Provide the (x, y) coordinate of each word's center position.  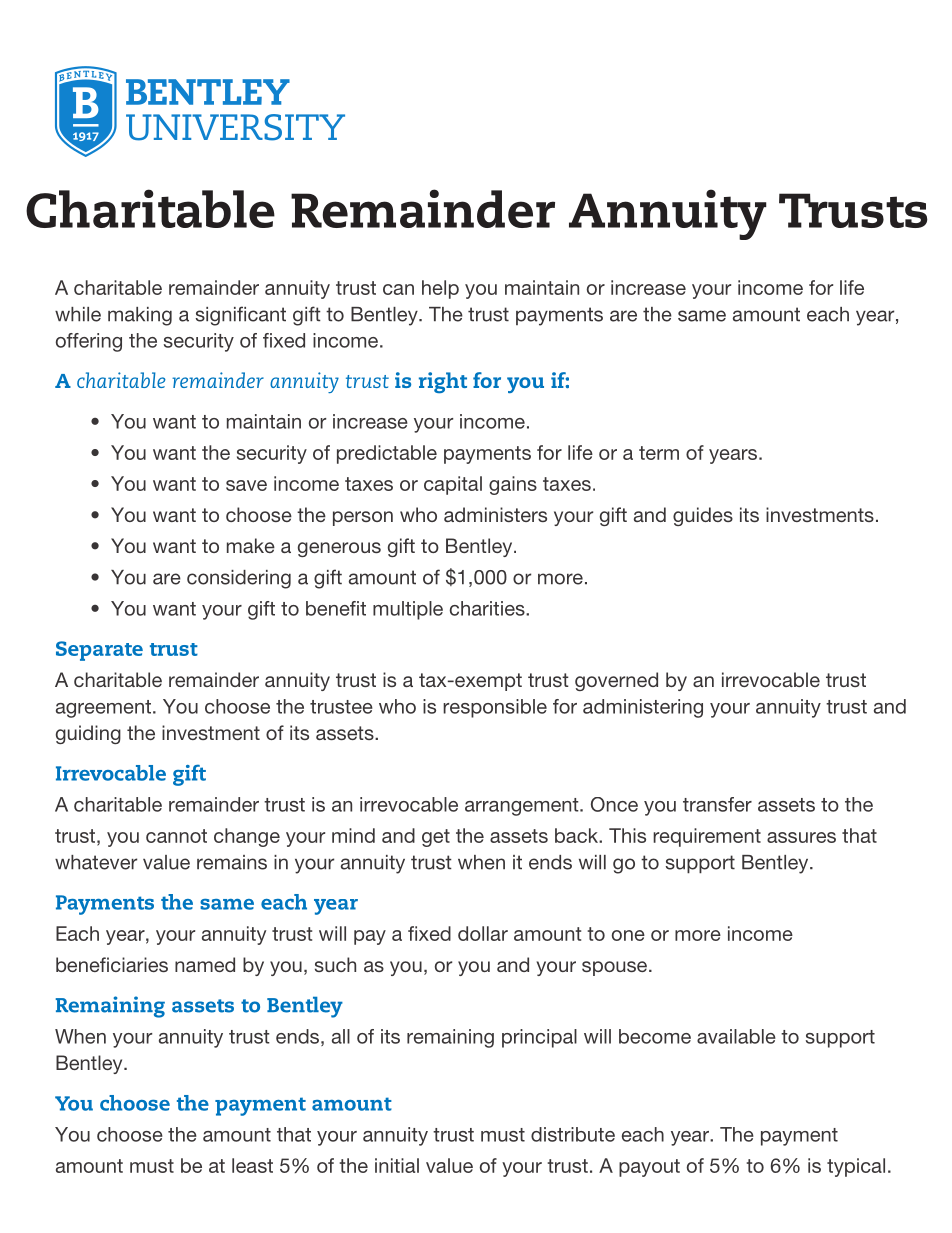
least (252, 1165)
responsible (495, 708)
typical (856, 1167)
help (440, 289)
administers (495, 514)
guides (703, 516)
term (659, 453)
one (628, 935)
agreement (103, 709)
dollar (483, 933)
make (251, 545)
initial (397, 1165)
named (205, 964)
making (140, 316)
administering (643, 708)
